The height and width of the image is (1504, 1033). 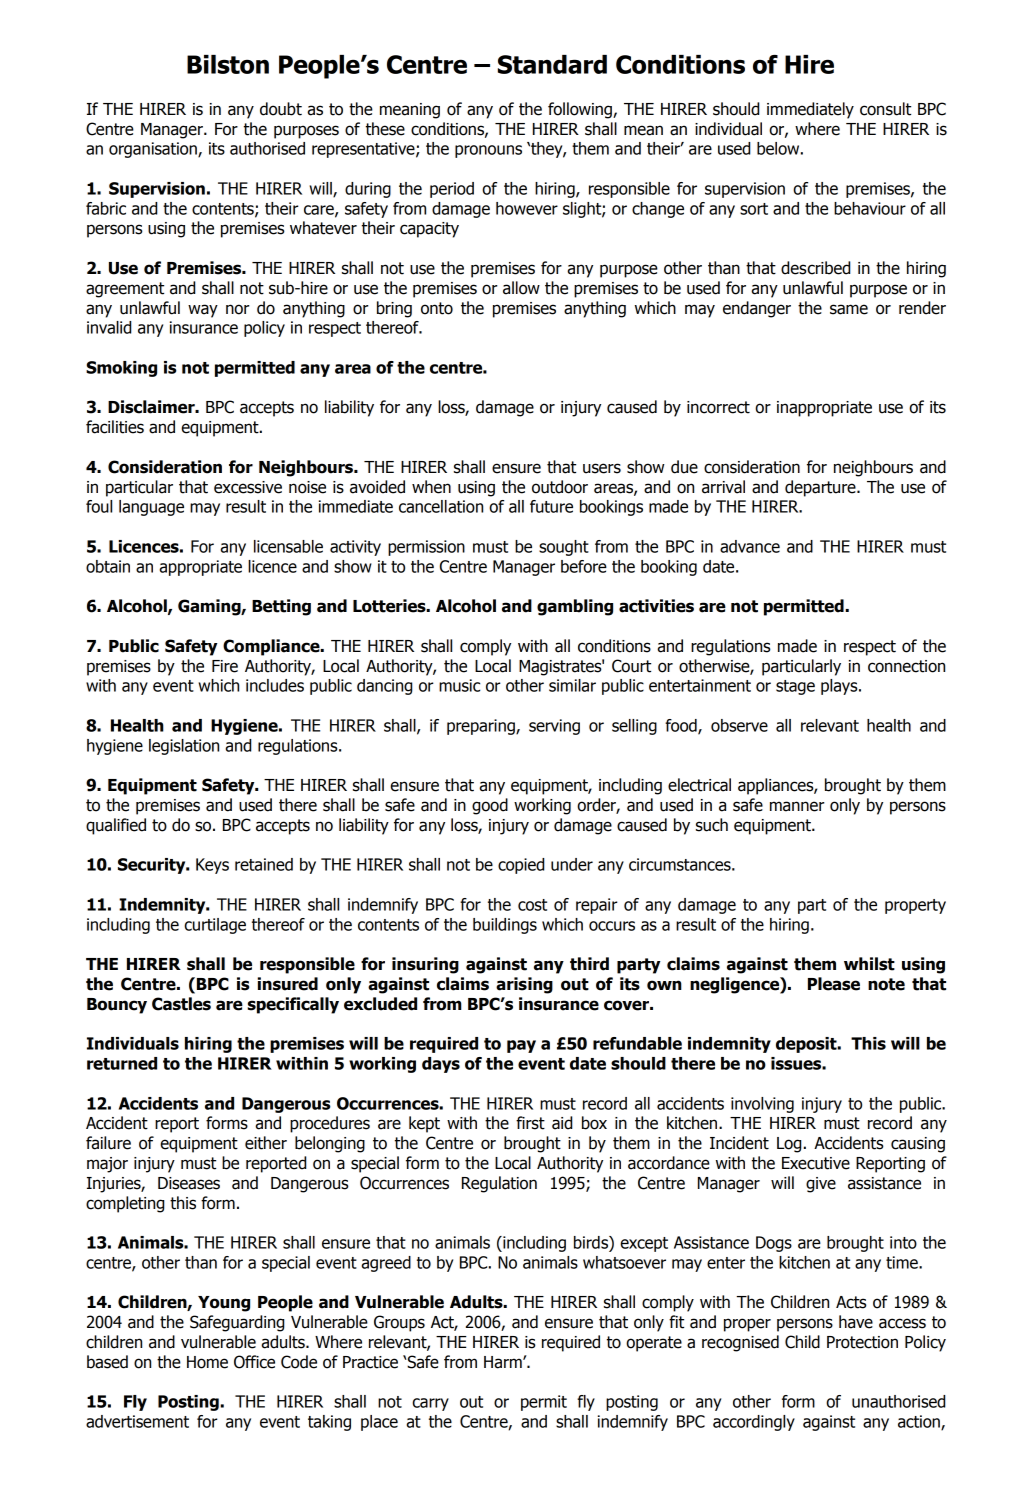 What do you see at coordinates (488, 151) in the image?
I see `pronouns` at bounding box center [488, 151].
